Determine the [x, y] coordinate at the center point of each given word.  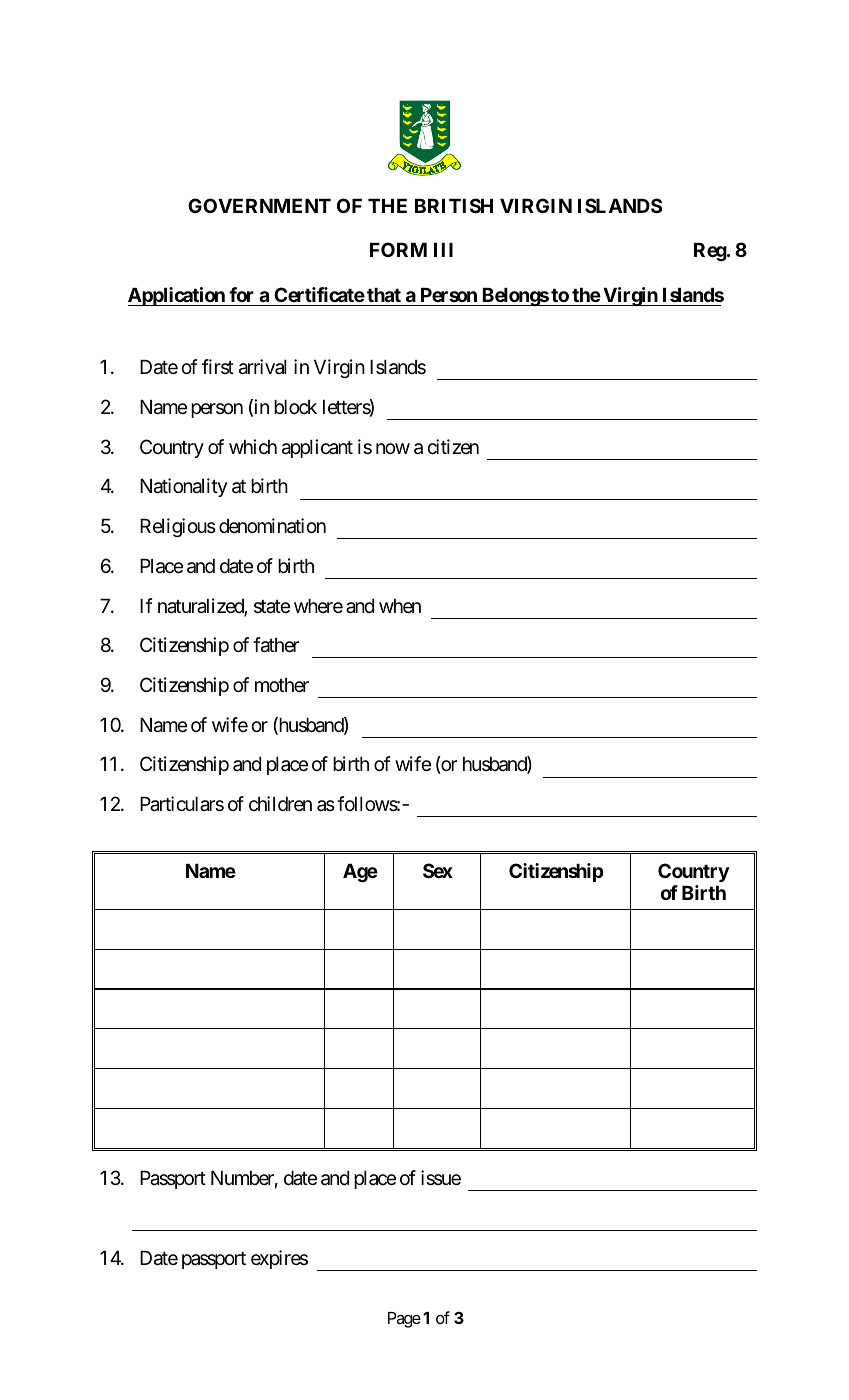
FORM [398, 249]
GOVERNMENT [259, 205]
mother [282, 685]
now [393, 448]
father [276, 645]
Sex [438, 870]
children [280, 803]
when [400, 606]
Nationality [184, 487]
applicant [317, 448]
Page [404, 1320]
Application [177, 296]
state [272, 607]
